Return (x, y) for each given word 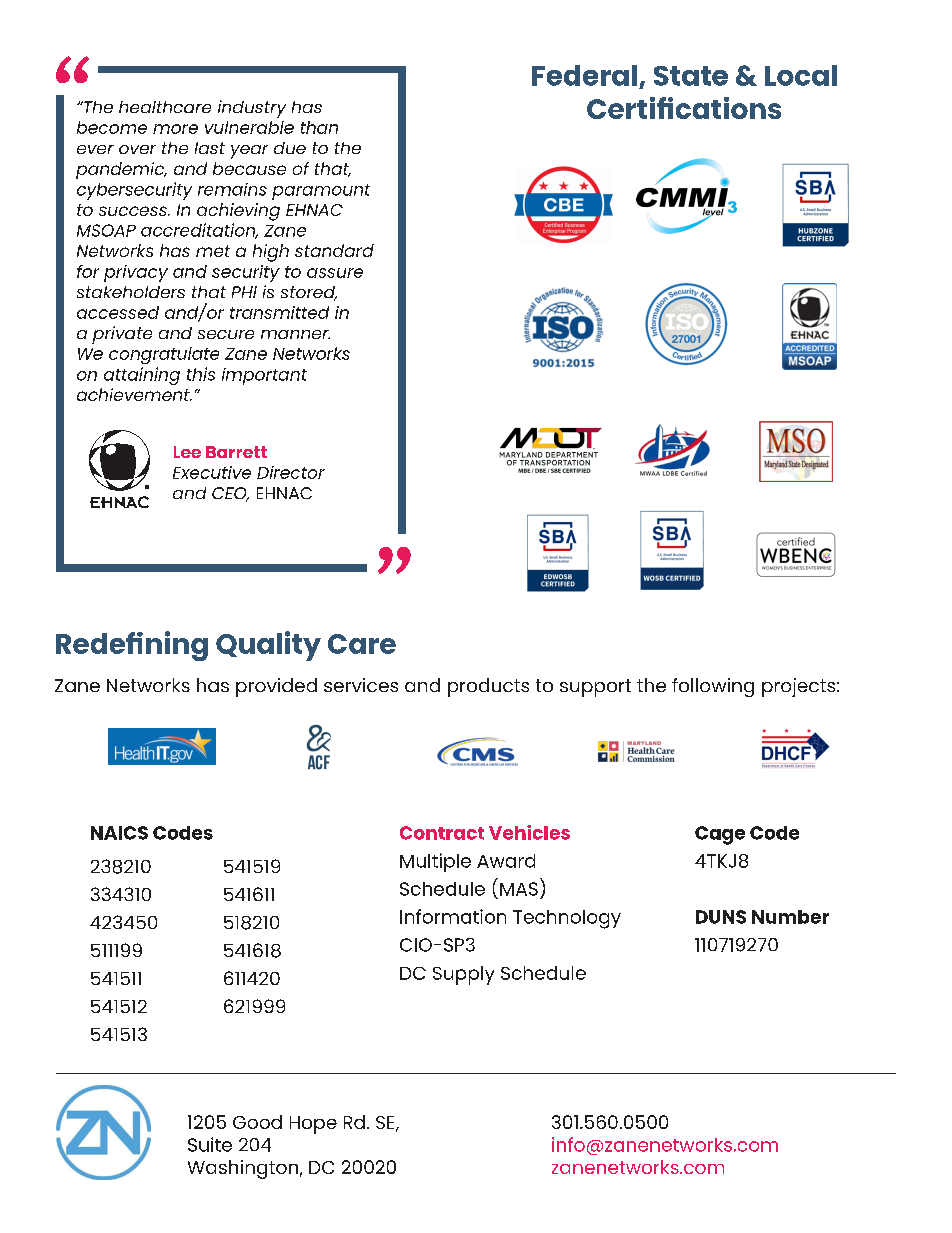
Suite (210, 1144)
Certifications (684, 108)
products (488, 687)
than (319, 127)
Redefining (132, 646)
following (713, 687)
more (175, 129)
